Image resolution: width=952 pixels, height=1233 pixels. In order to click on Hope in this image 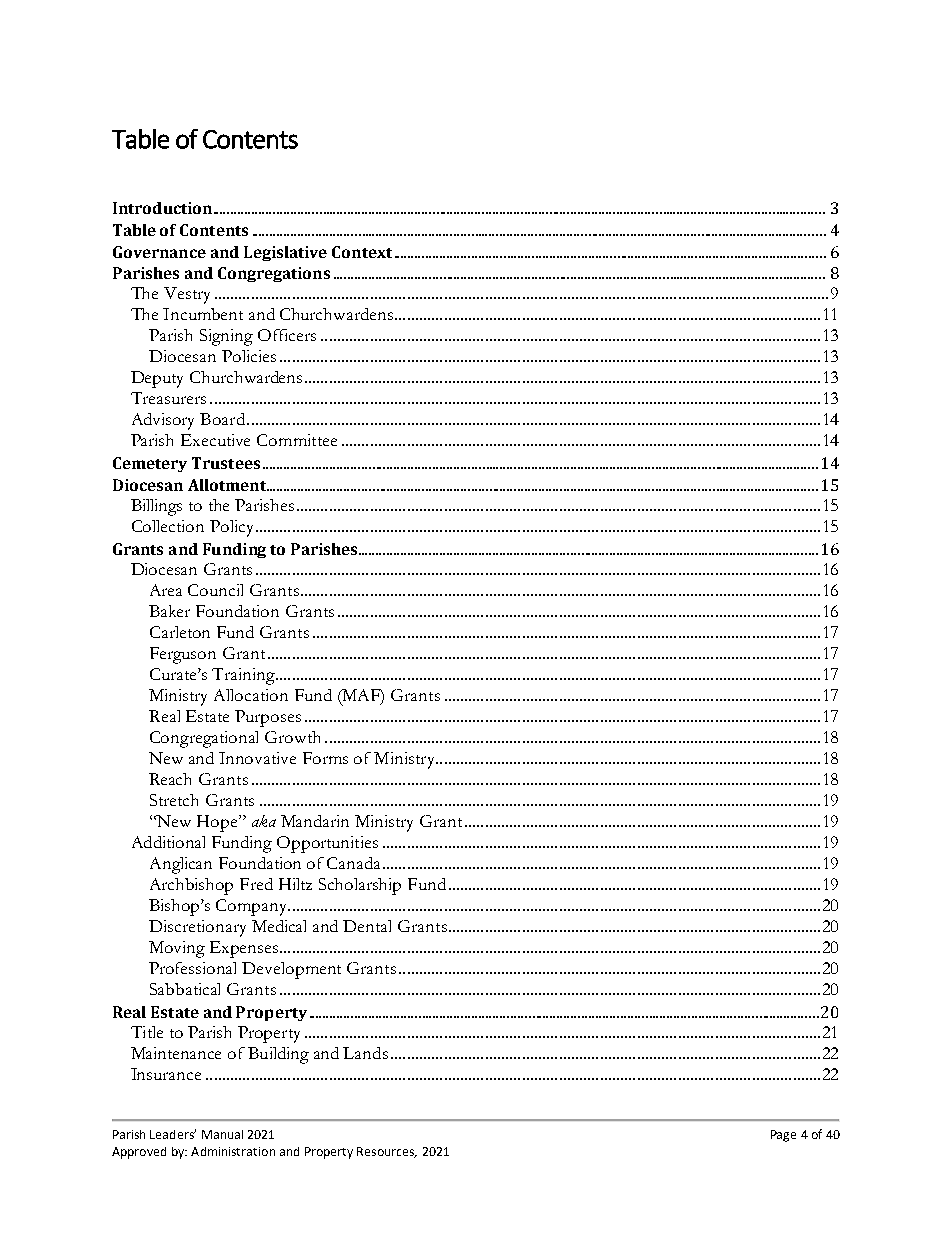, I will do `click(218, 823)`.
